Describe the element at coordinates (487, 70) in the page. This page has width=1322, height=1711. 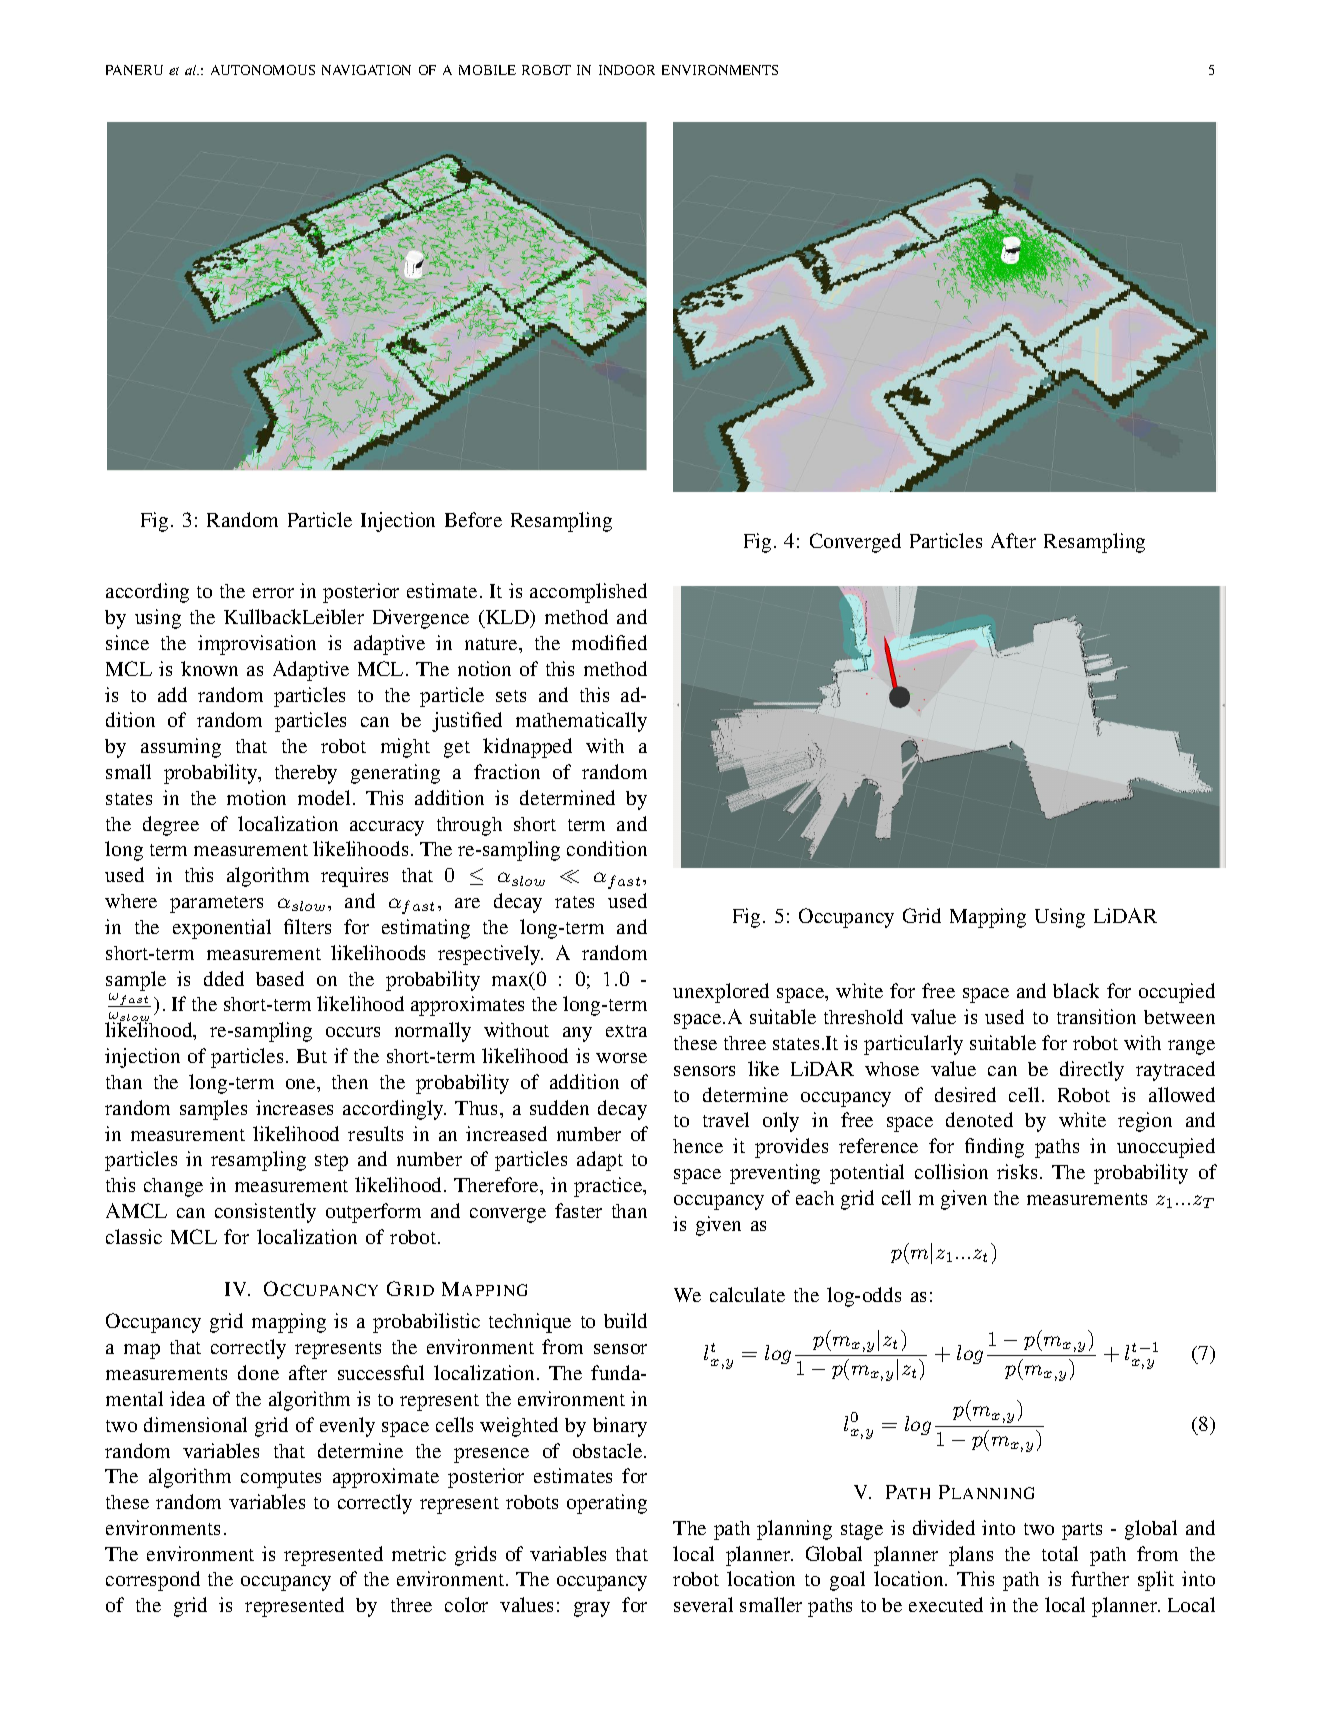
I see `MOBILE` at that location.
